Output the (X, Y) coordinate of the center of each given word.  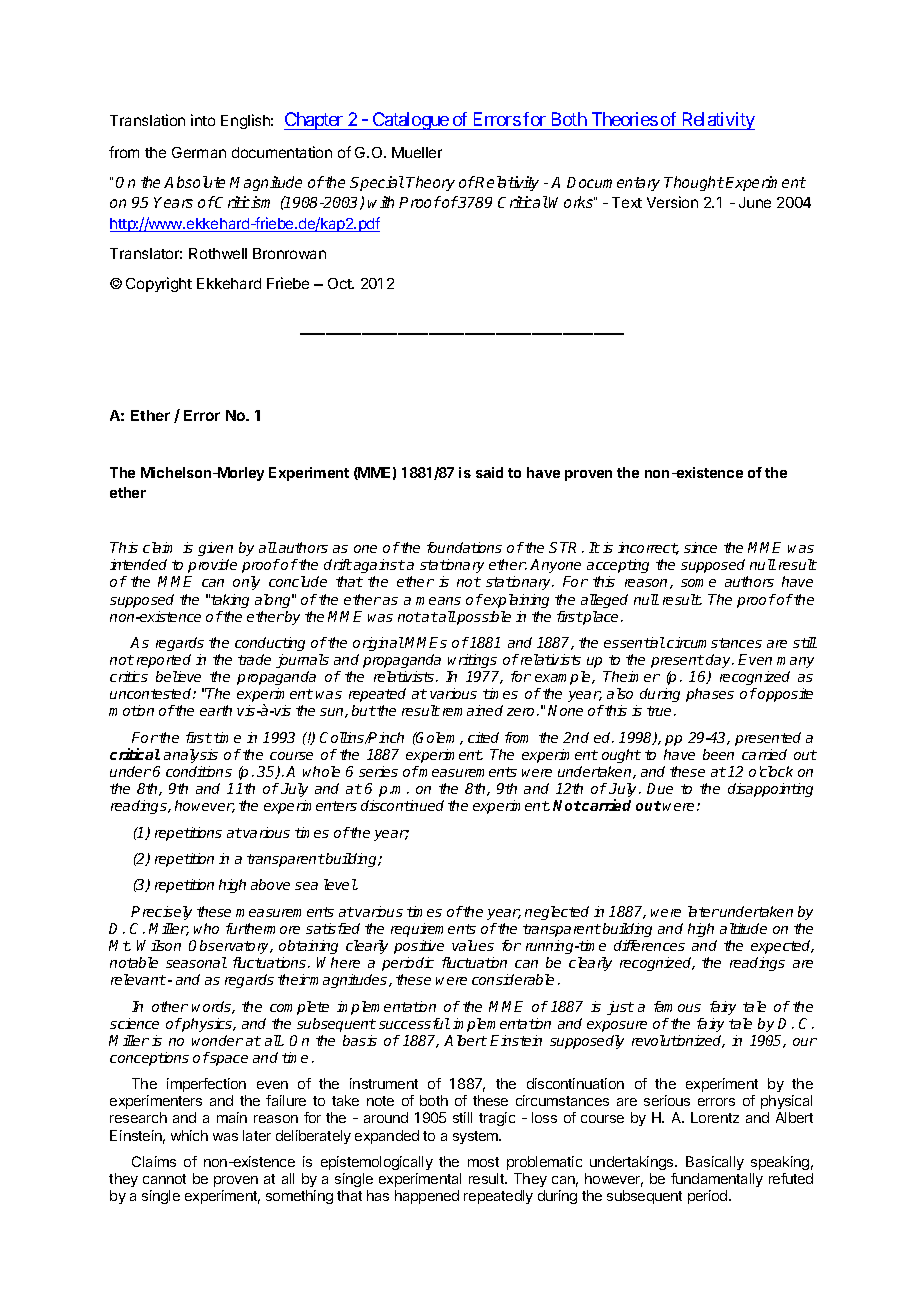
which (189, 1135)
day (719, 661)
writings (472, 661)
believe (178, 676)
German (199, 152)
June (755, 202)
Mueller (417, 152)
